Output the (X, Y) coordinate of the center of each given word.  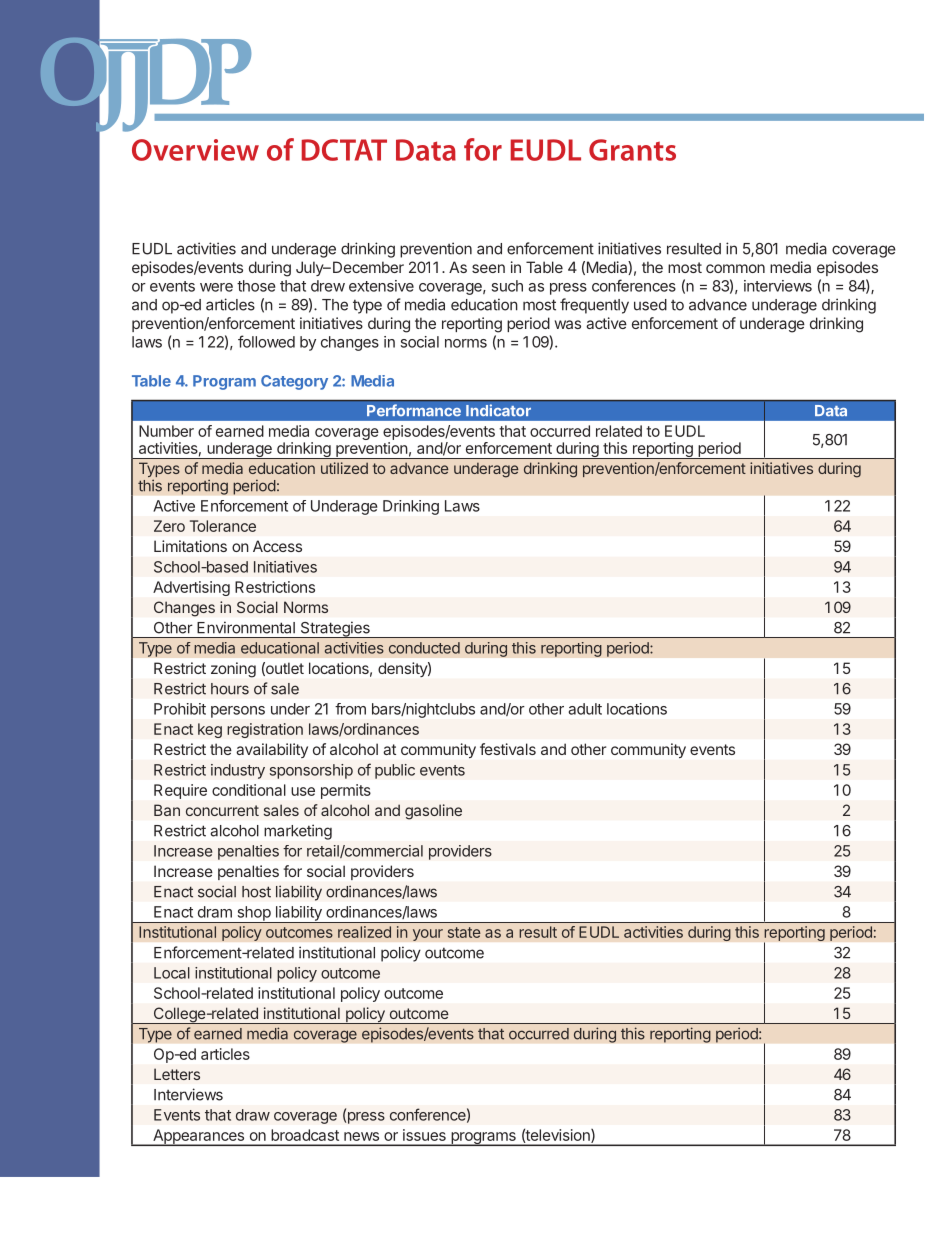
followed (266, 341)
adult (585, 709)
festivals (508, 749)
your (428, 935)
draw (253, 1115)
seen (488, 268)
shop (253, 914)
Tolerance (223, 526)
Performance (414, 410)
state (464, 932)
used (650, 305)
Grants (632, 150)
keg (210, 730)
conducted (424, 648)
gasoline (433, 812)
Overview (195, 150)
